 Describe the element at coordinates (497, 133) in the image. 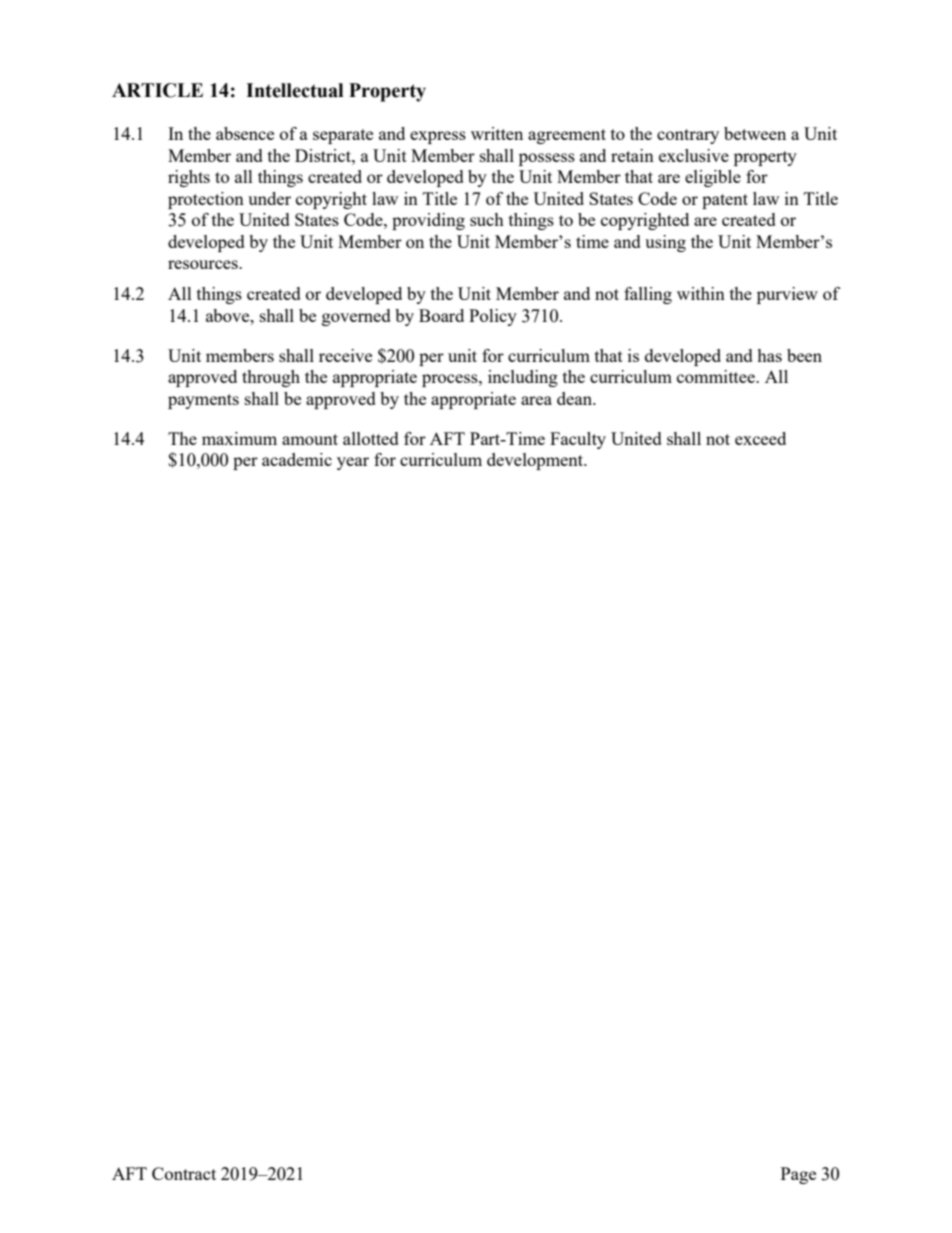

I see `written` at that location.
